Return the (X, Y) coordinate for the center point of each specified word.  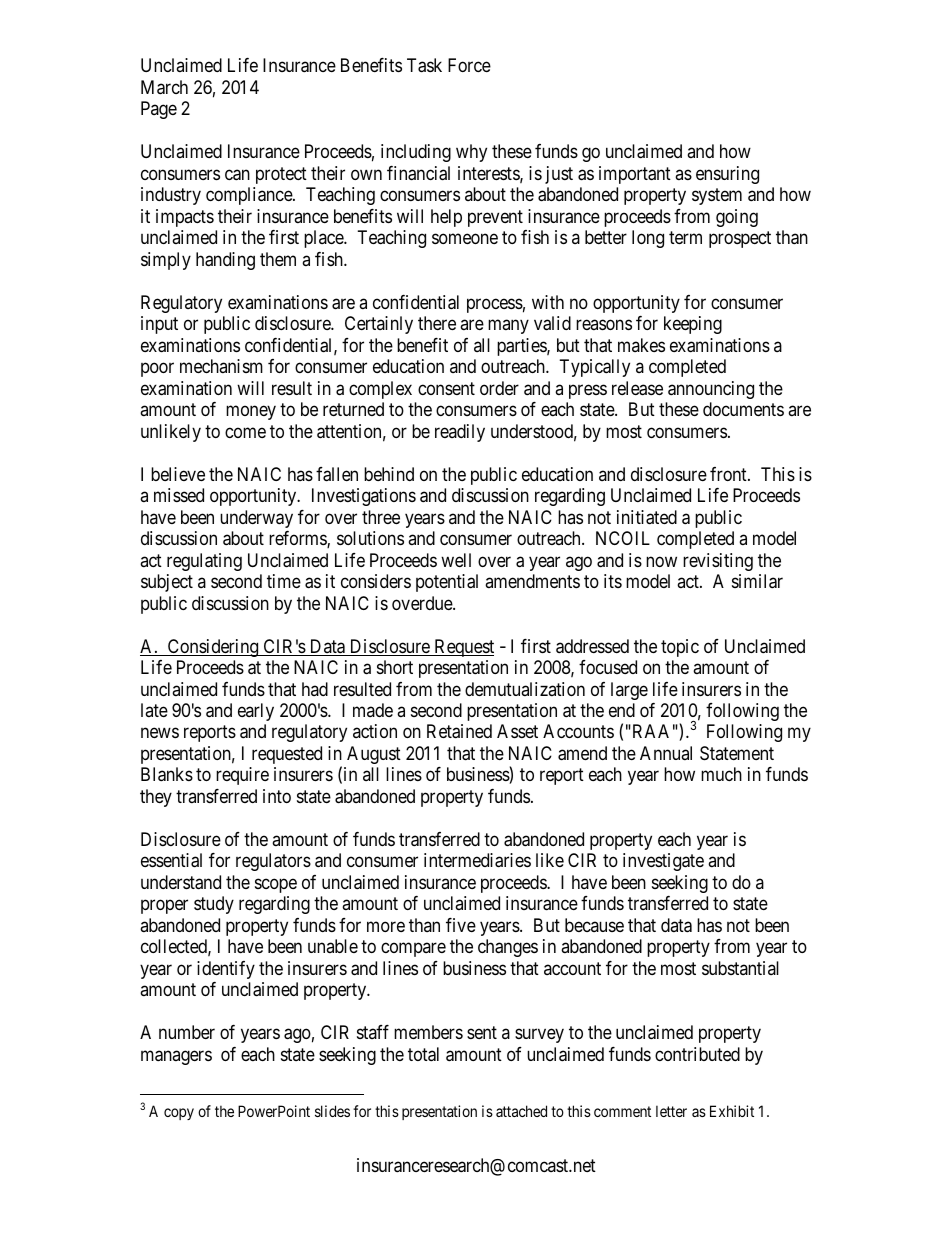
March (164, 87)
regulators (273, 862)
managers (176, 1057)
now (661, 561)
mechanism (221, 366)
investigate (663, 862)
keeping (693, 325)
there (437, 323)
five (461, 925)
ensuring (727, 175)
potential (447, 583)
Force (469, 65)
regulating (204, 562)
